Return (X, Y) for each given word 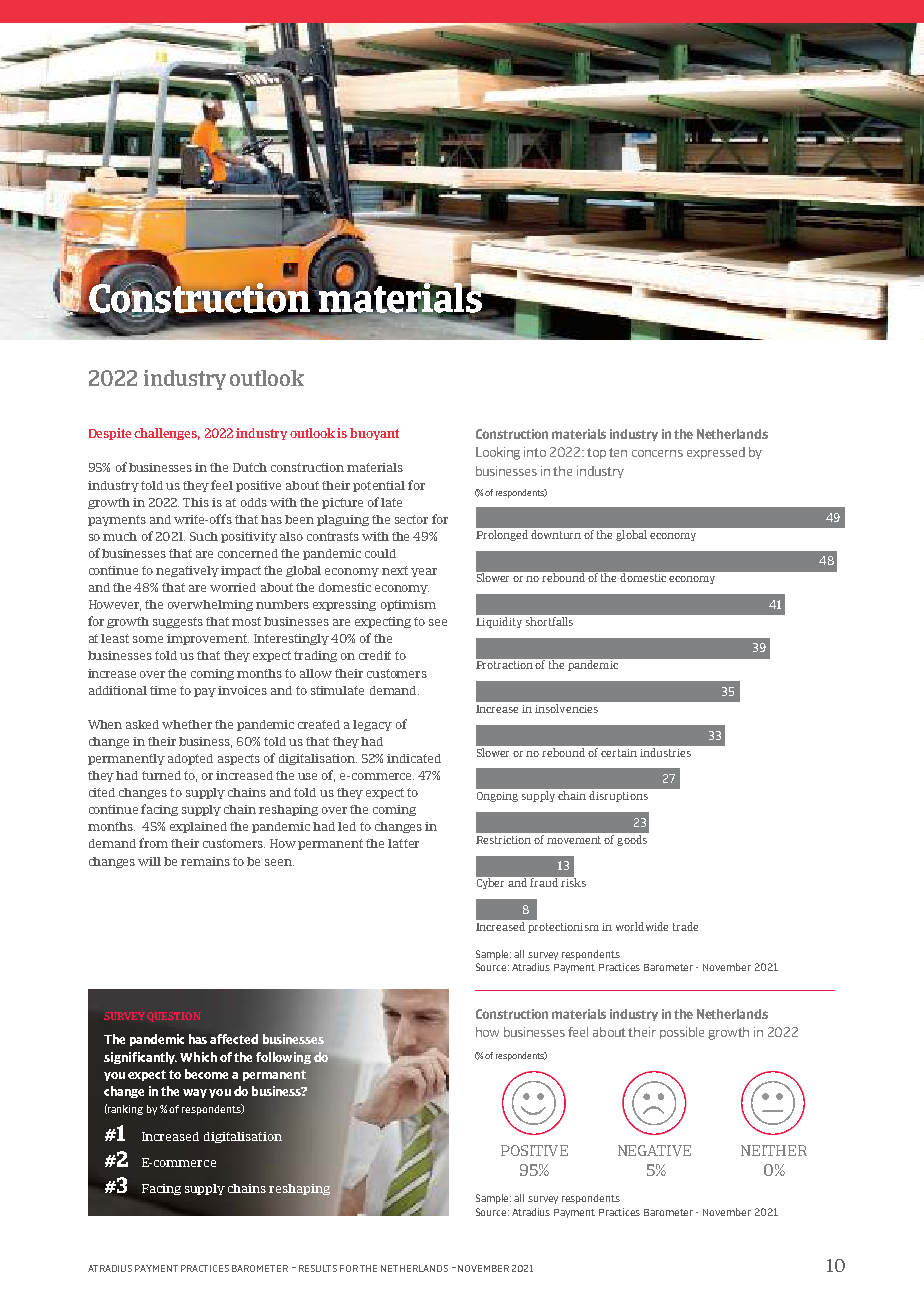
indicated (414, 758)
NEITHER (774, 1150)
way (195, 1093)
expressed (716, 453)
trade (685, 926)
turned (161, 775)
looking (498, 453)
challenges (167, 434)
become (206, 1074)
